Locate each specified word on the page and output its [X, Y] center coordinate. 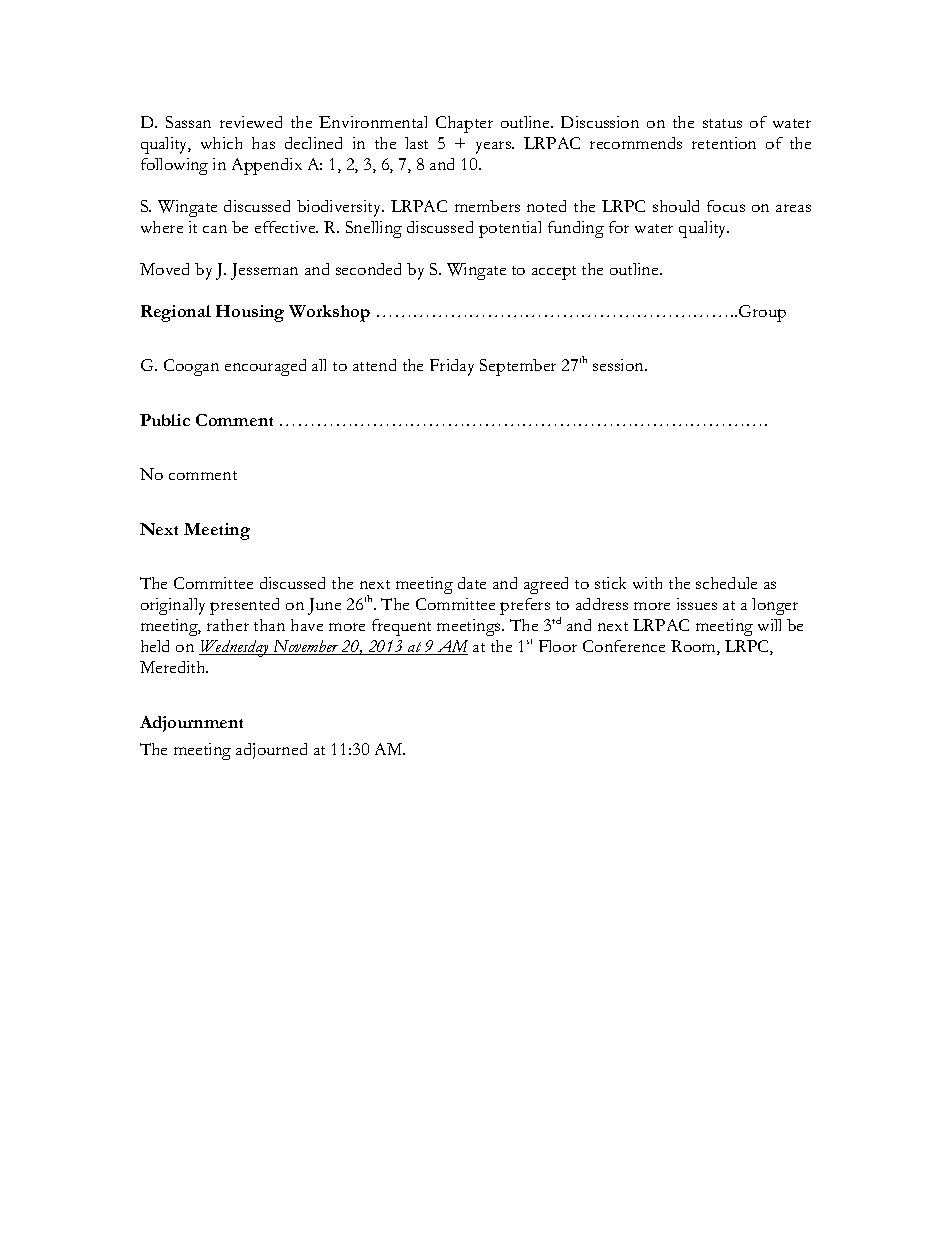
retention [724, 143]
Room [694, 647]
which [221, 143]
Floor [558, 646]
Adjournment [191, 724]
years [495, 147]
